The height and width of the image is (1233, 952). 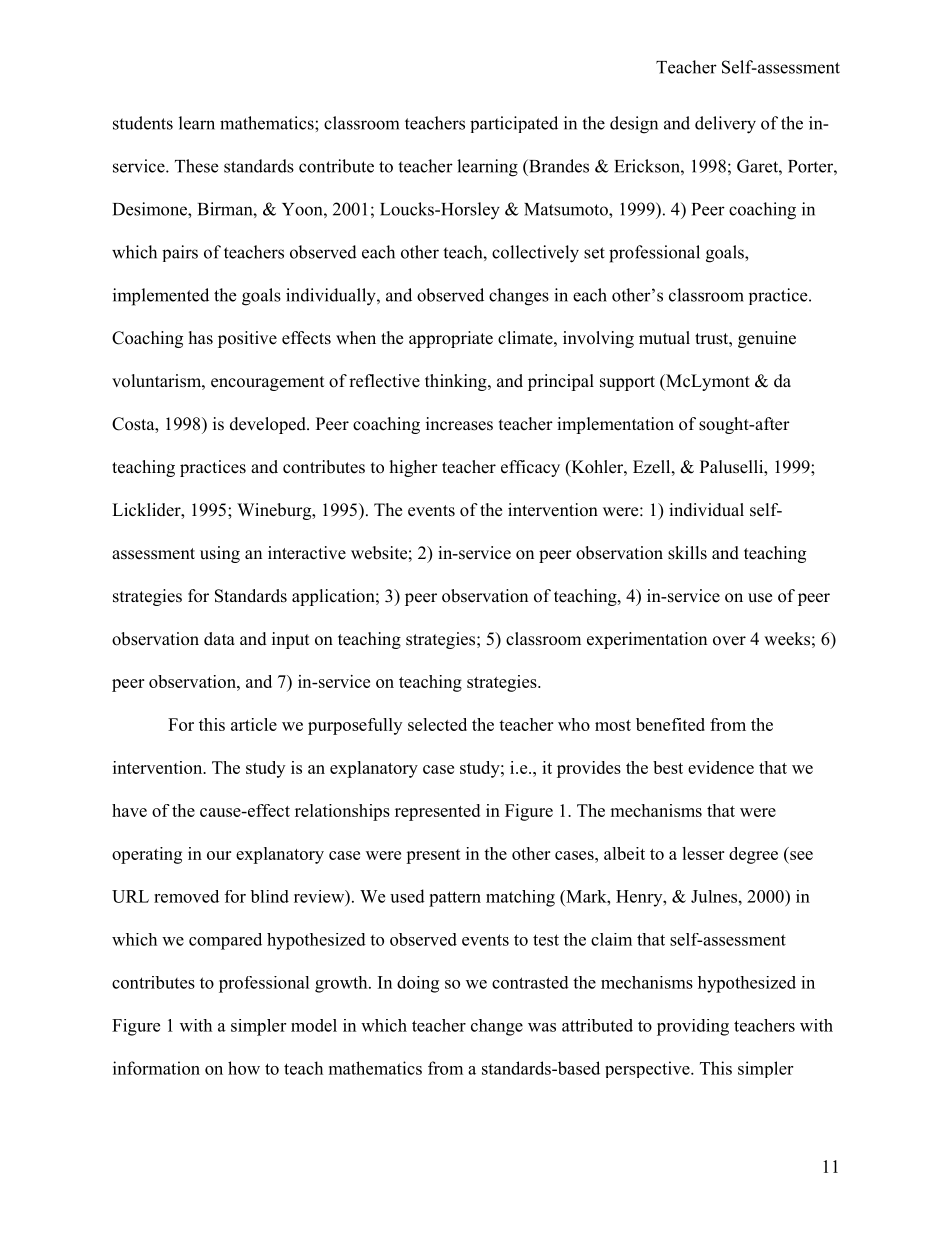 I want to click on have, so click(x=129, y=810).
